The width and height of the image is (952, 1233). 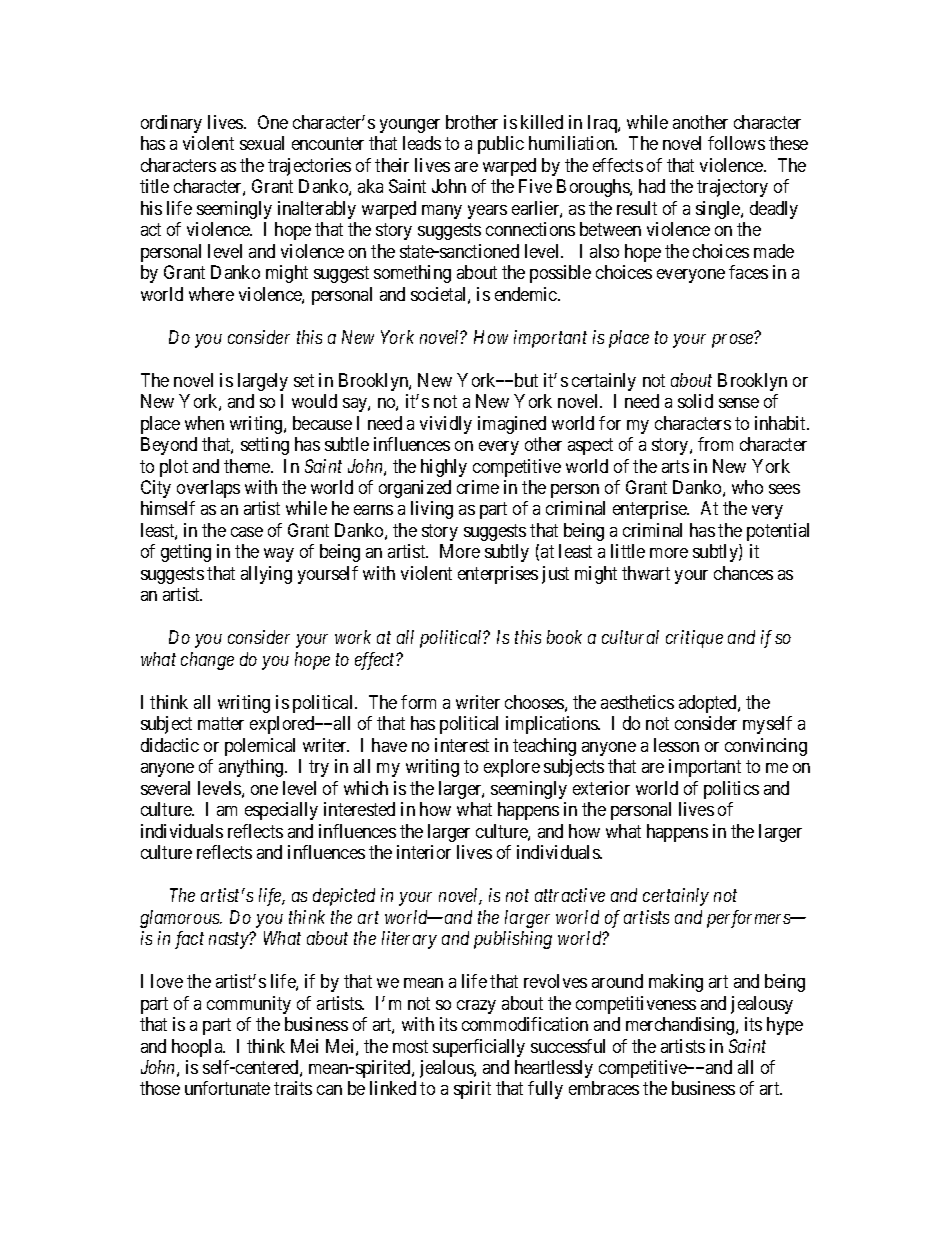 What do you see at coordinates (695, 401) in the image?
I see `solid` at bounding box center [695, 401].
